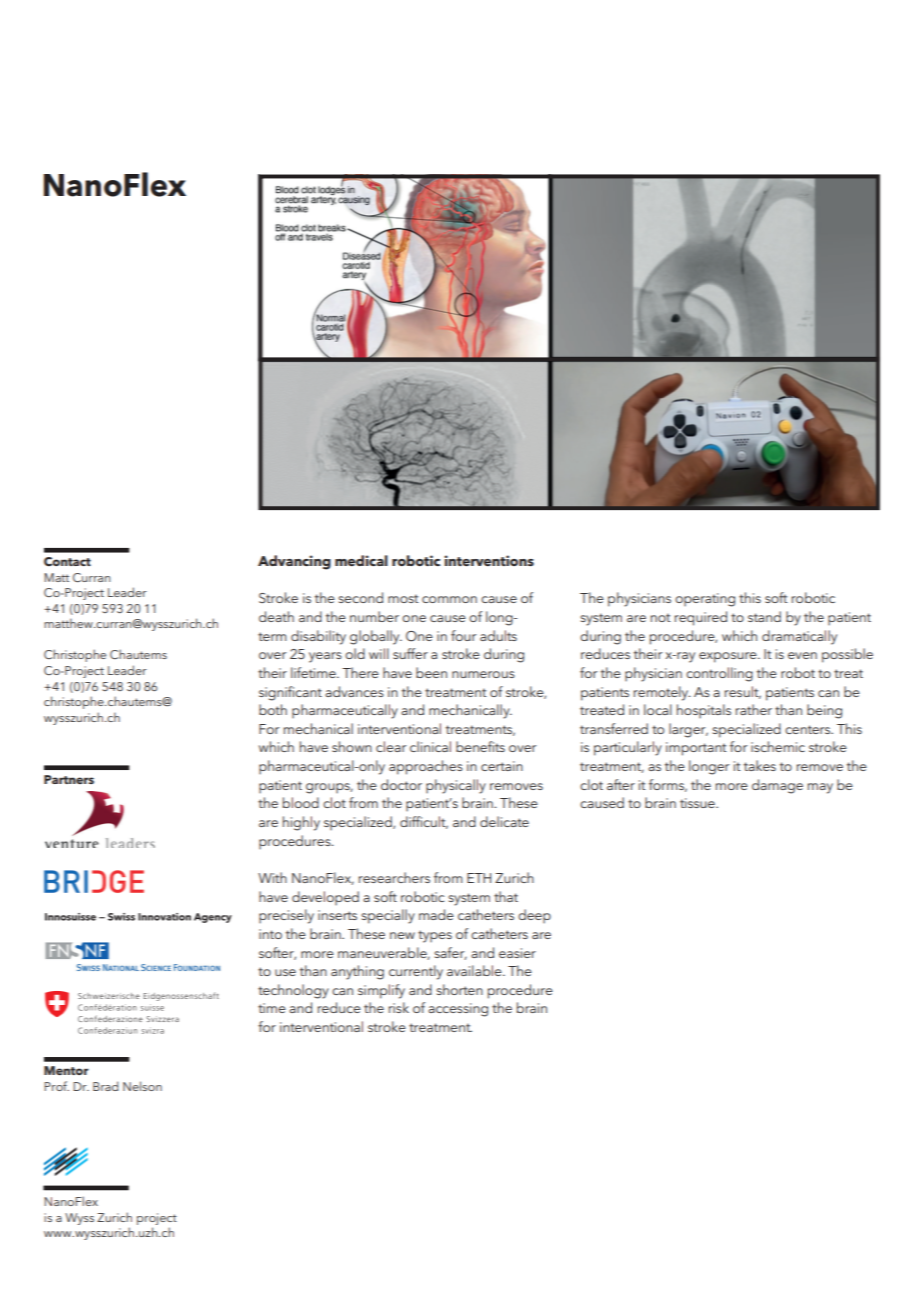 The image size is (924, 1308). What do you see at coordinates (698, 803) in the screenshot?
I see `tissue` at bounding box center [698, 803].
